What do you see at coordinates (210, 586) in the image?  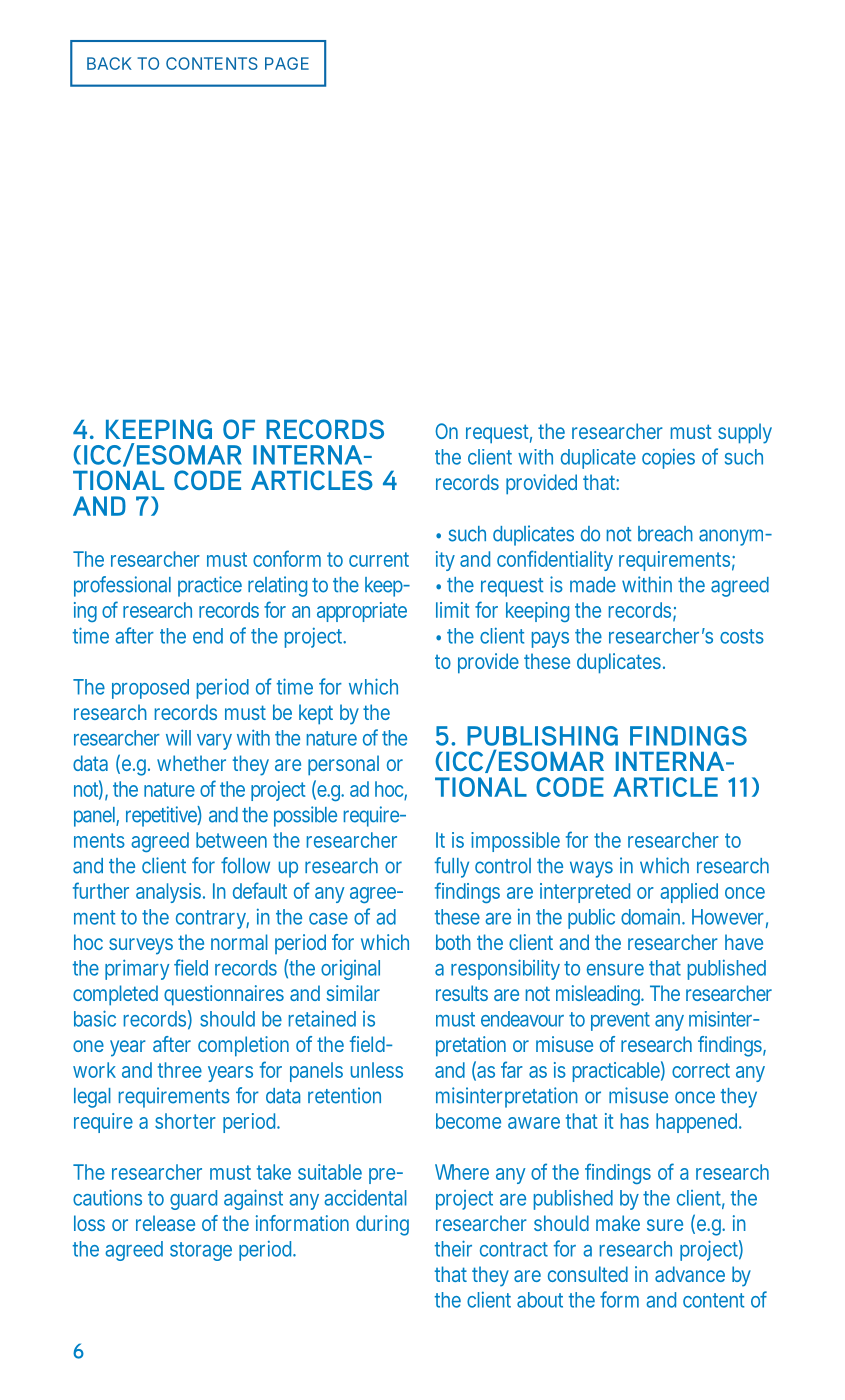 I see `practice` at bounding box center [210, 586].
